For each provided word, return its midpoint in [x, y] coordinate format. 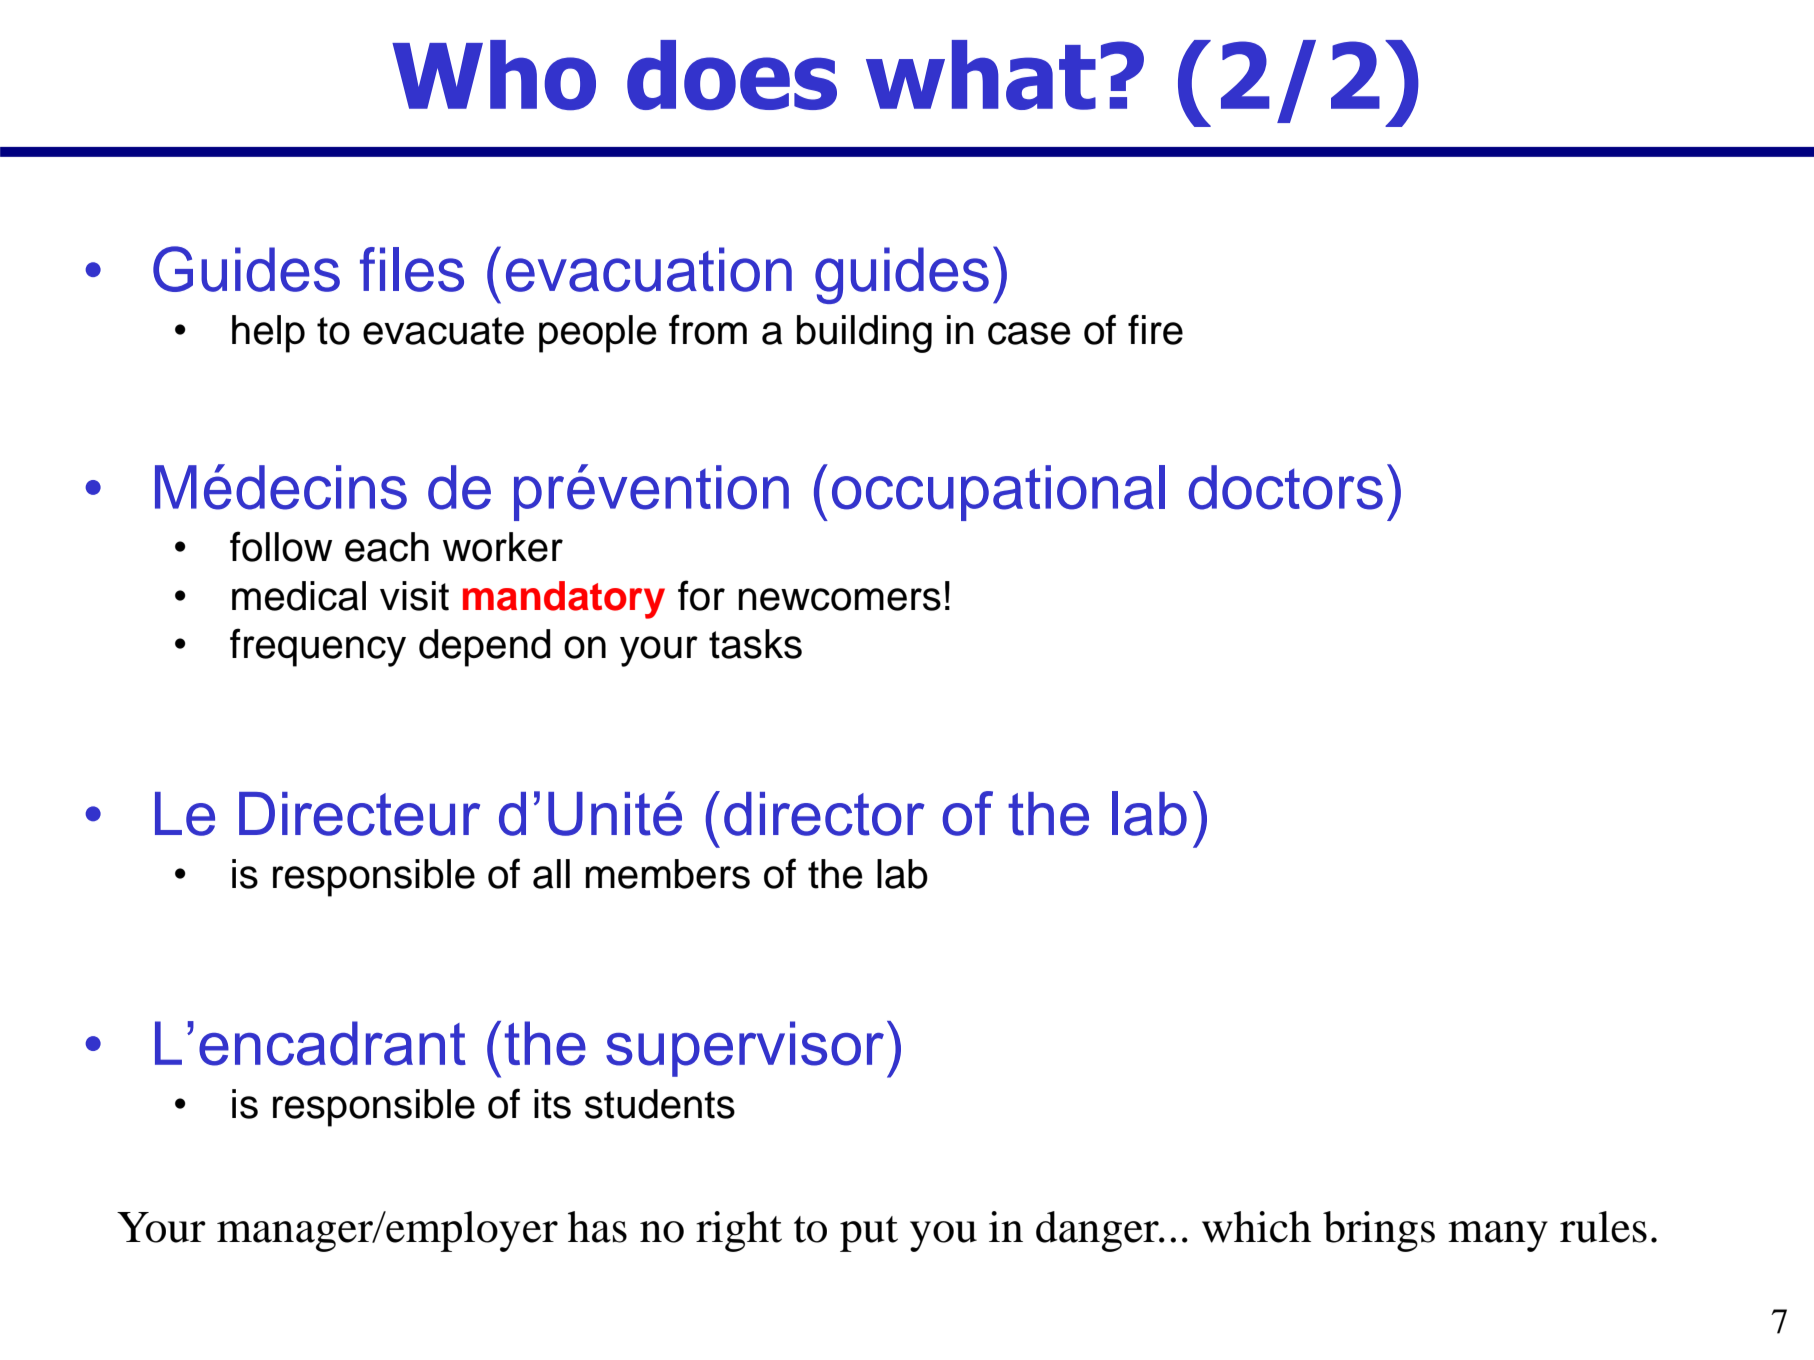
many [1498, 1236]
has [597, 1227]
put [869, 1234]
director [824, 814]
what [981, 75]
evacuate [443, 331]
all [551, 874]
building [864, 334]
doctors [1286, 487]
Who [494, 75]
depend [484, 648]
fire [1155, 329]
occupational [998, 493]
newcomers [840, 599]
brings [1379, 1231]
